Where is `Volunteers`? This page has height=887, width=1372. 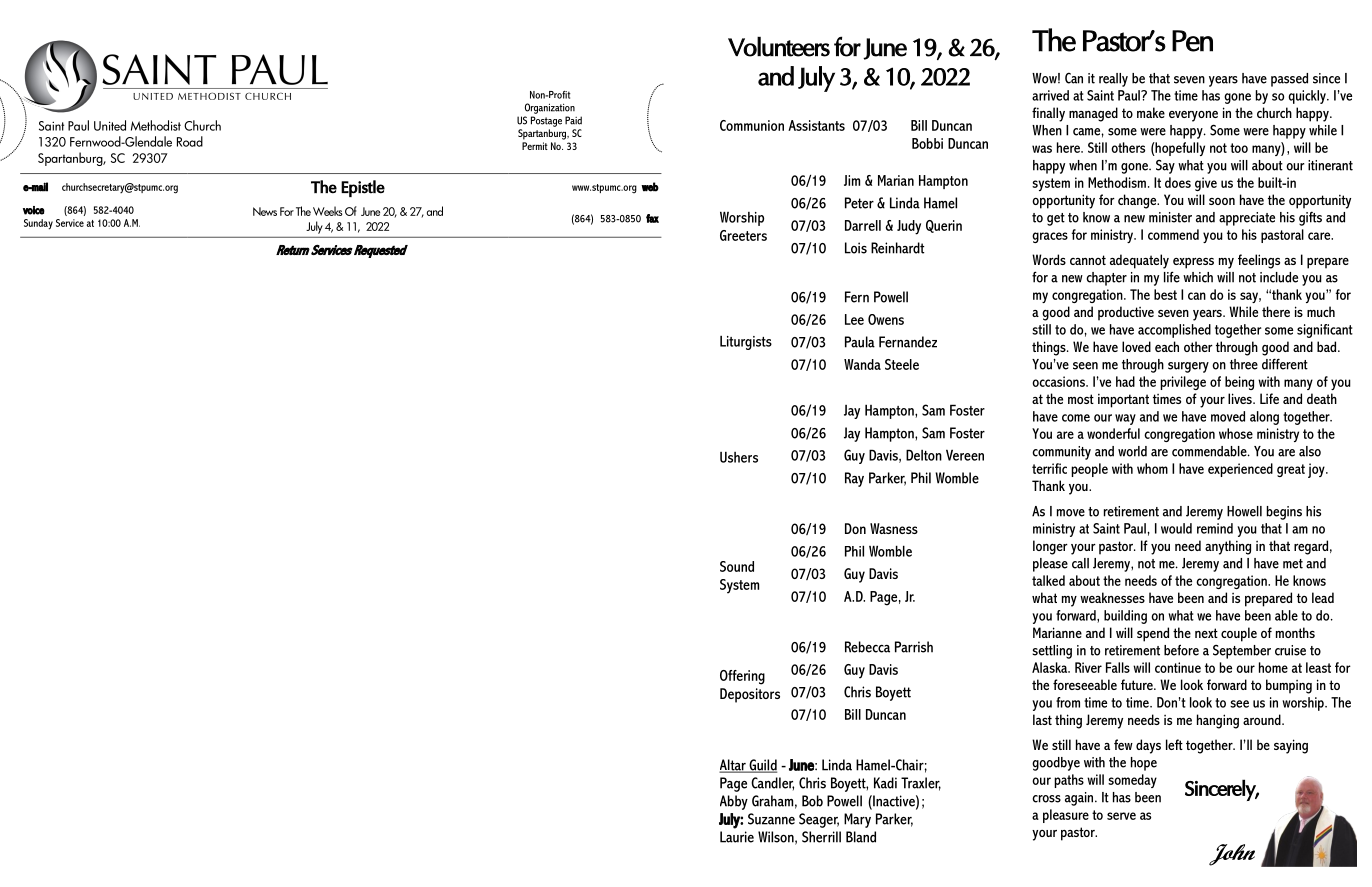
Volunteers is located at coordinates (779, 46).
